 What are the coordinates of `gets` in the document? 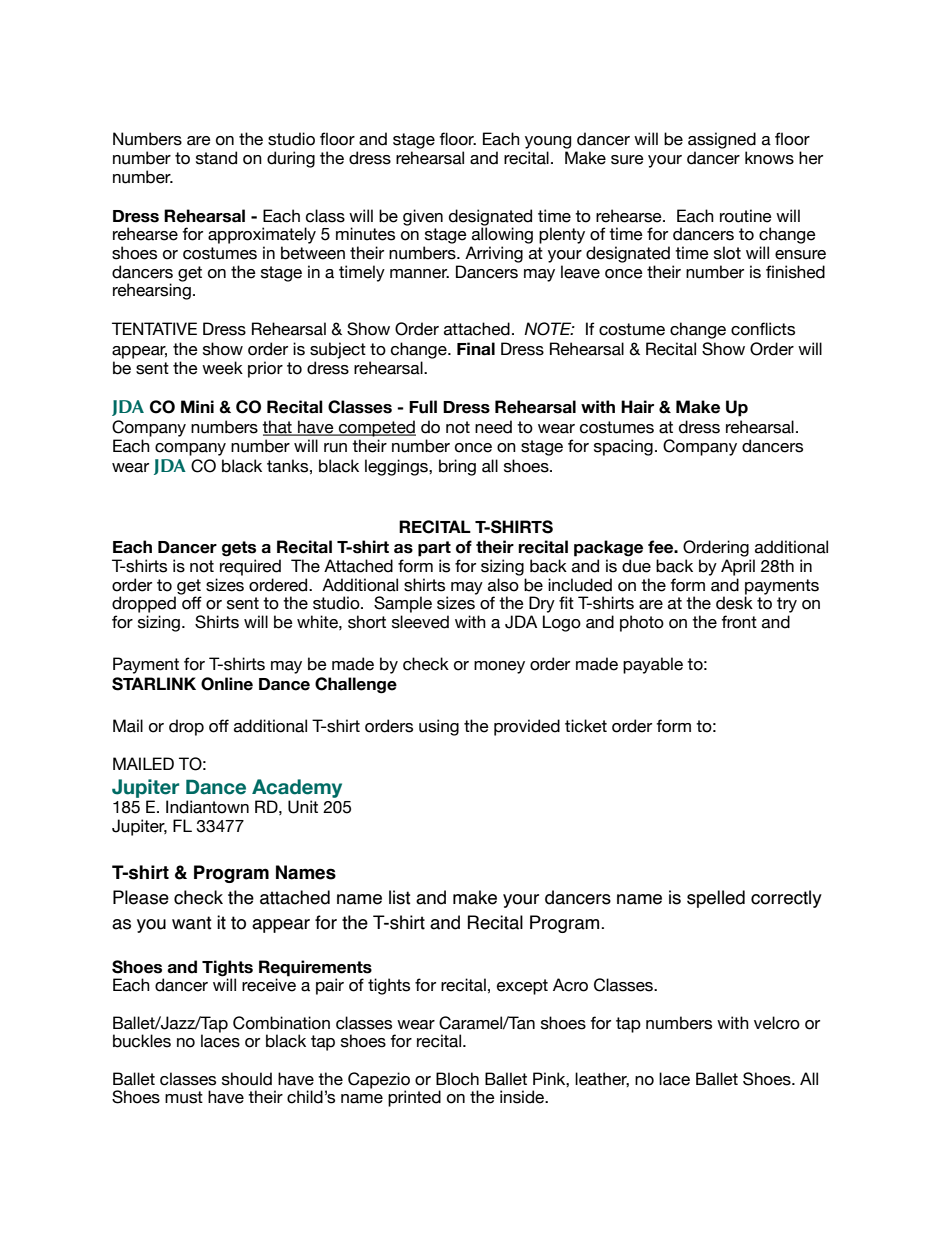 It's located at (239, 549).
